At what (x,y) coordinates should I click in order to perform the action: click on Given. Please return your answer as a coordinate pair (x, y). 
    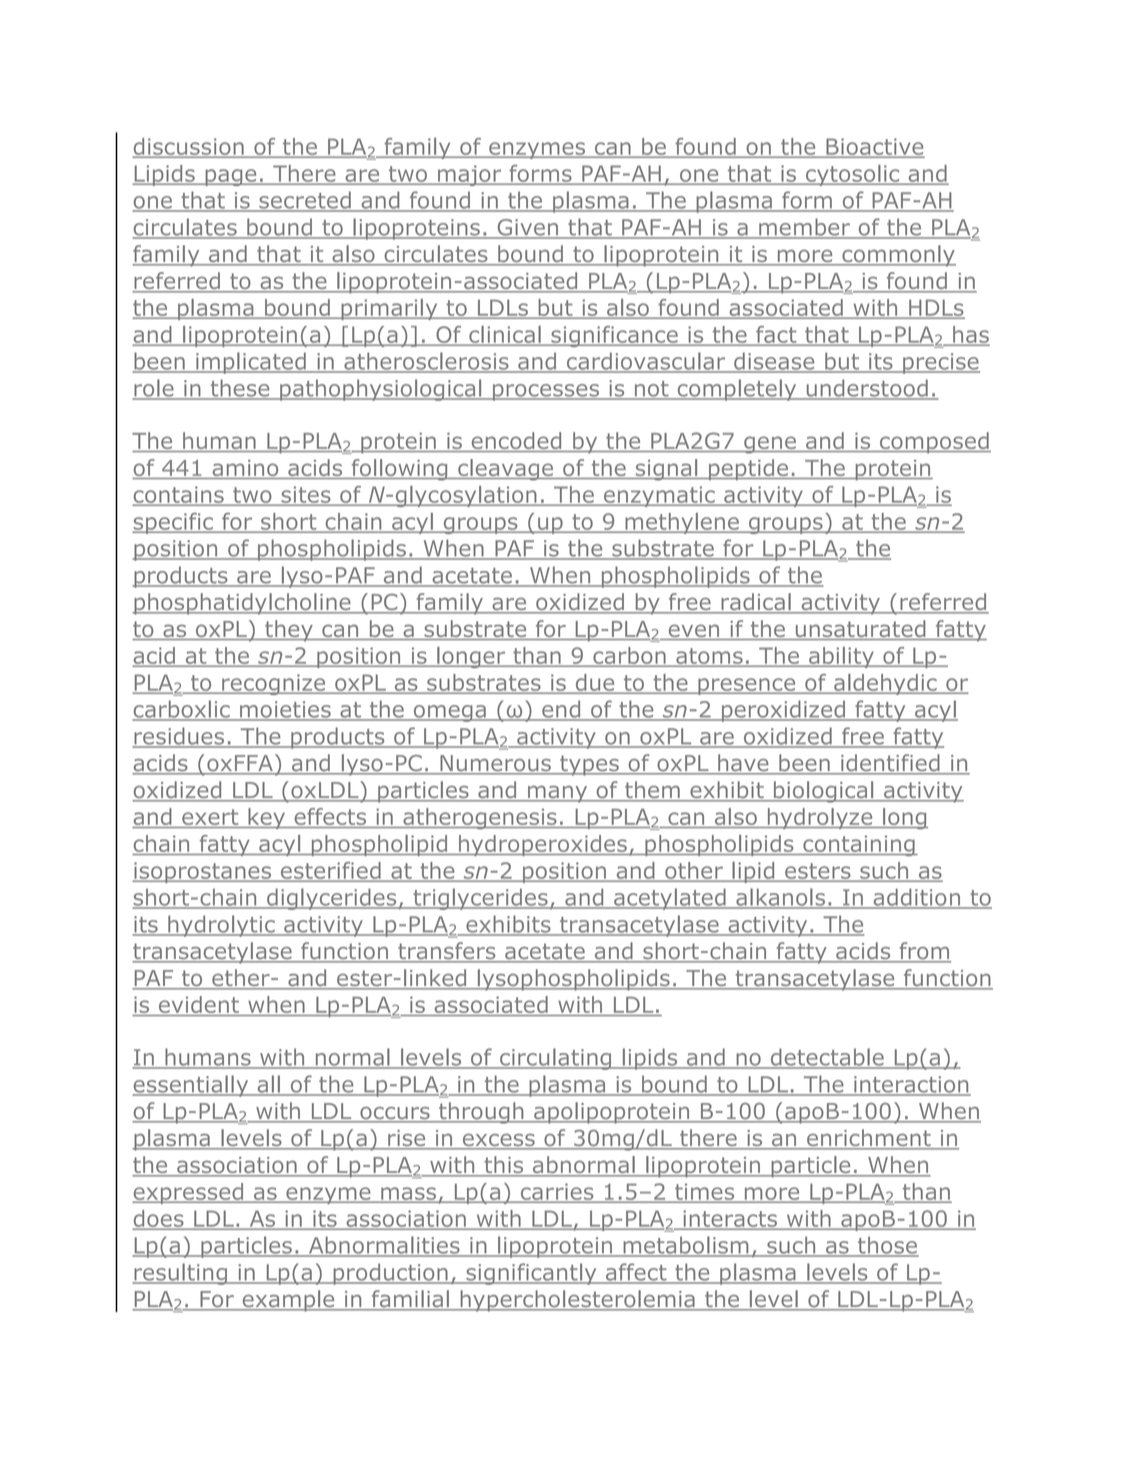
    Looking at the image, I should click on (528, 228).
